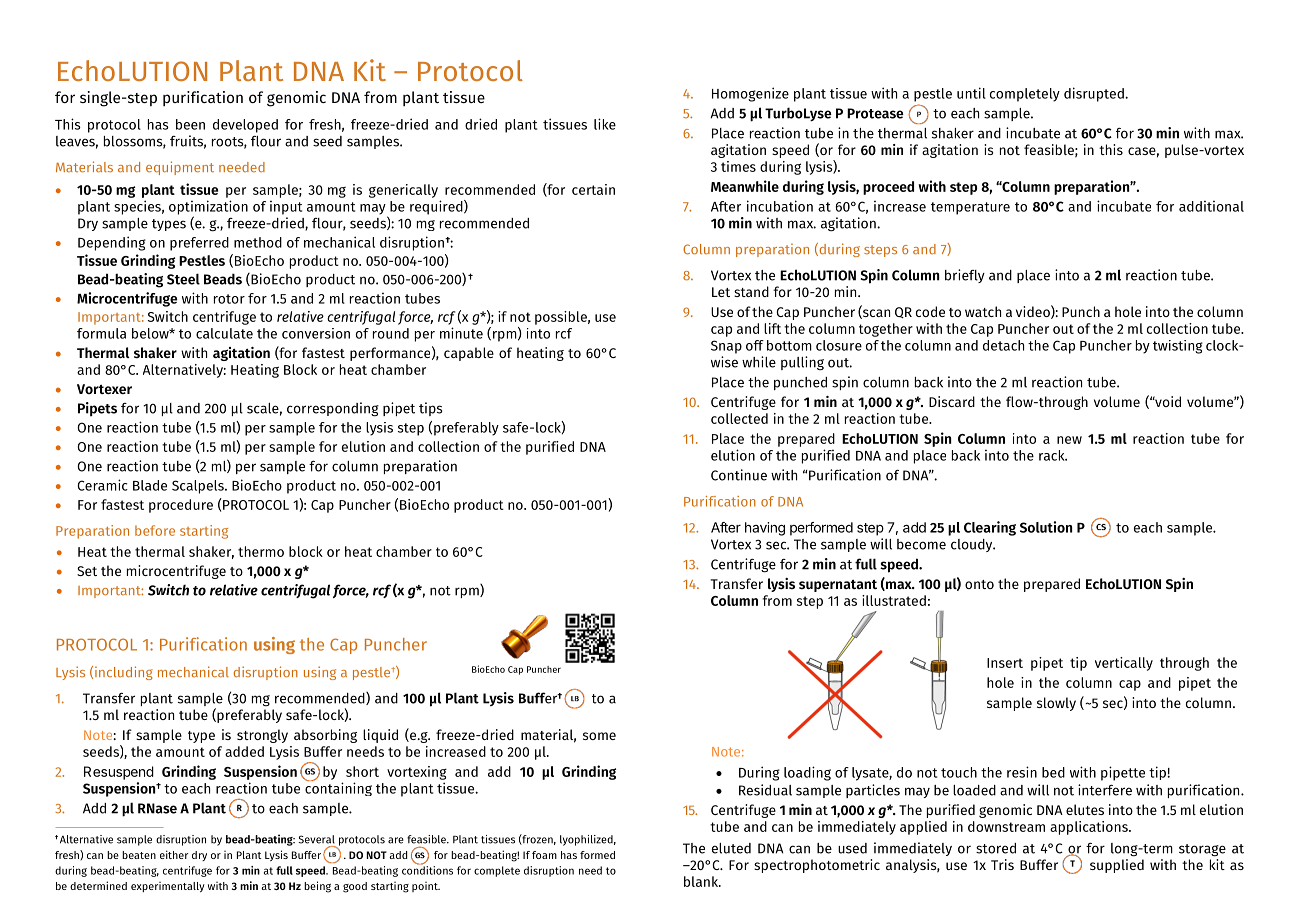 This screenshot has width=1307, height=924. What do you see at coordinates (174, 854) in the screenshot?
I see `either` at bounding box center [174, 854].
